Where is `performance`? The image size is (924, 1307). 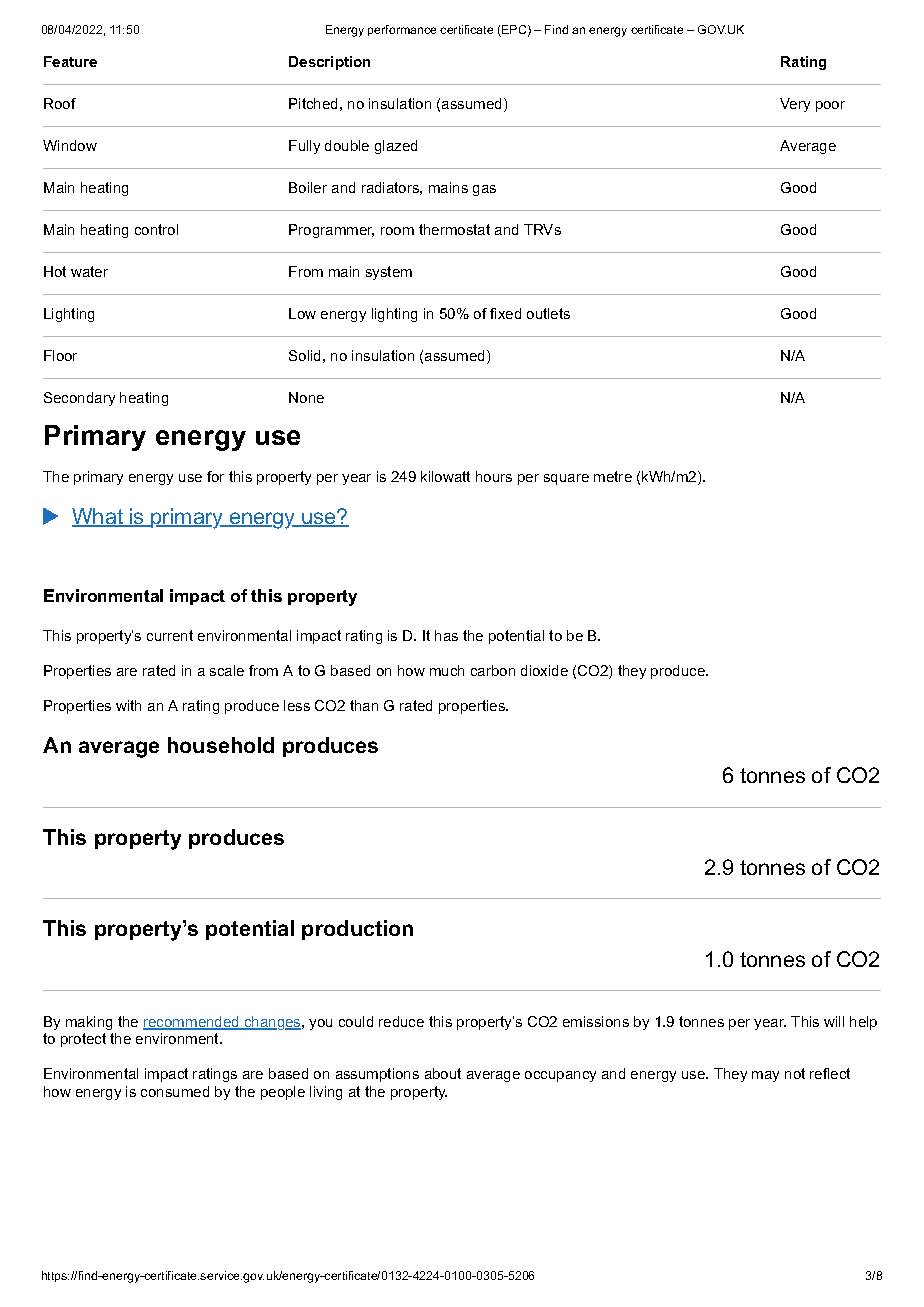
performance is located at coordinates (402, 30).
